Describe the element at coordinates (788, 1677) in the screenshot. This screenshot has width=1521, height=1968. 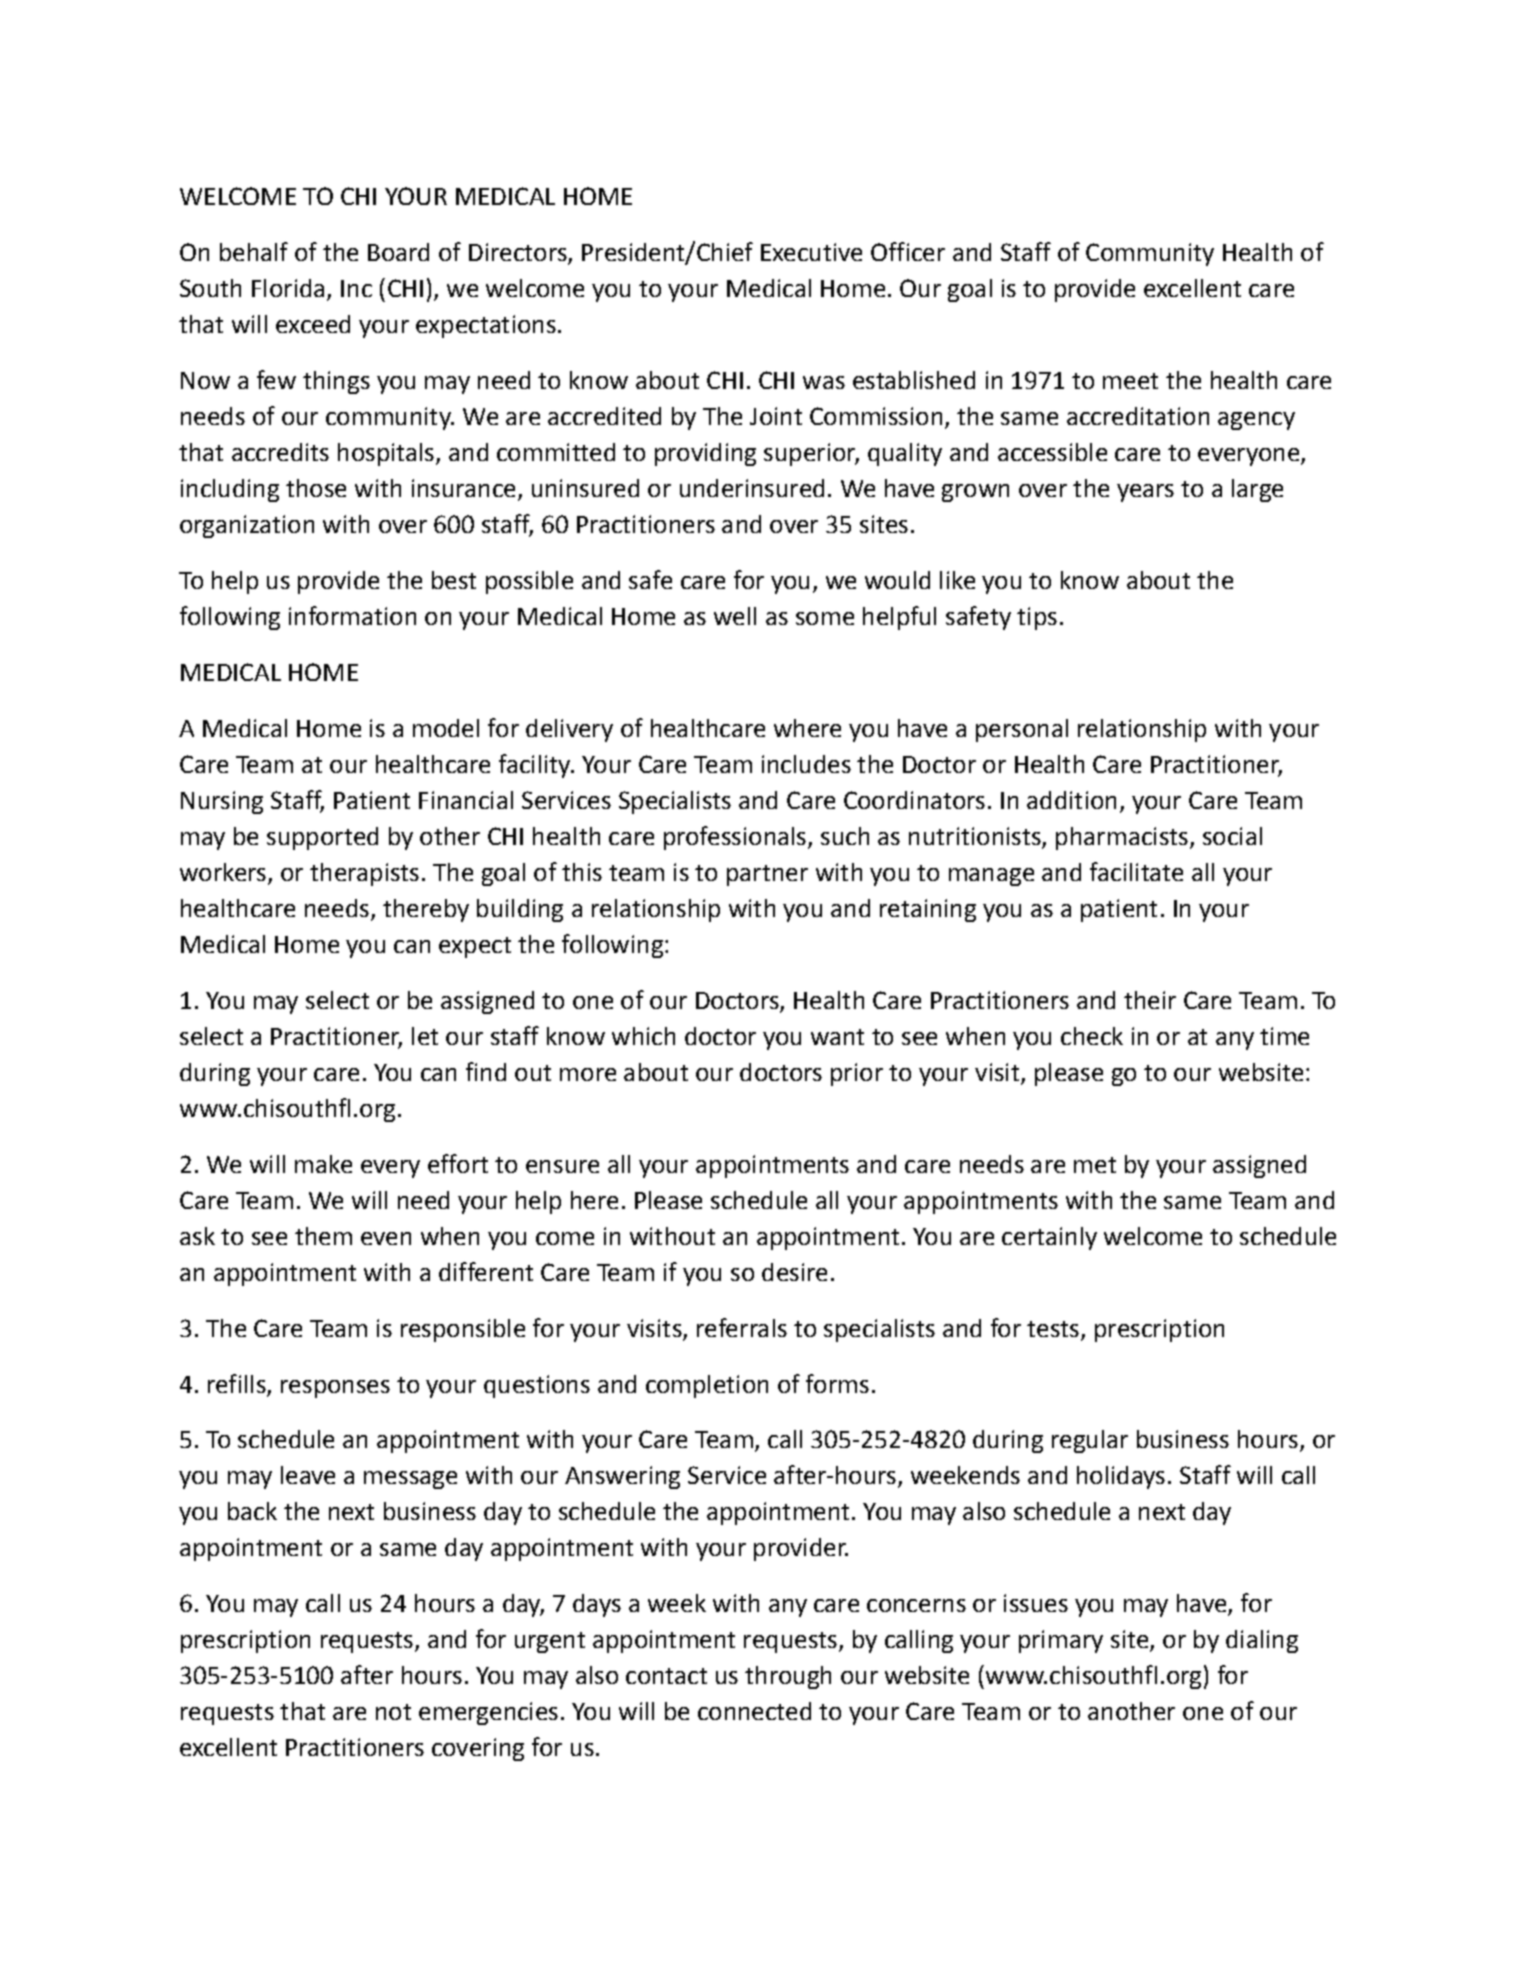
I see `through` at that location.
